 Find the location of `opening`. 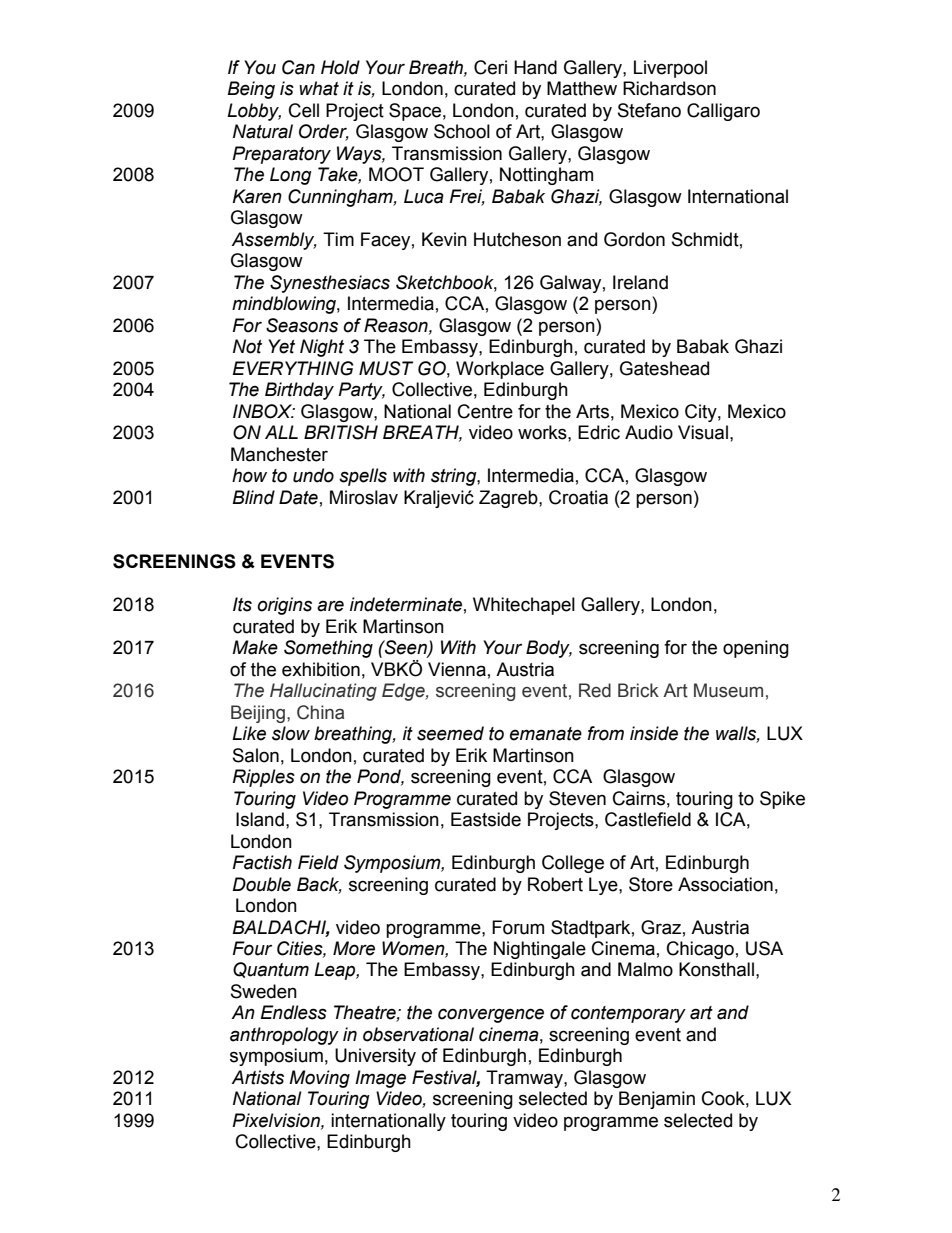

opening is located at coordinates (756, 649).
